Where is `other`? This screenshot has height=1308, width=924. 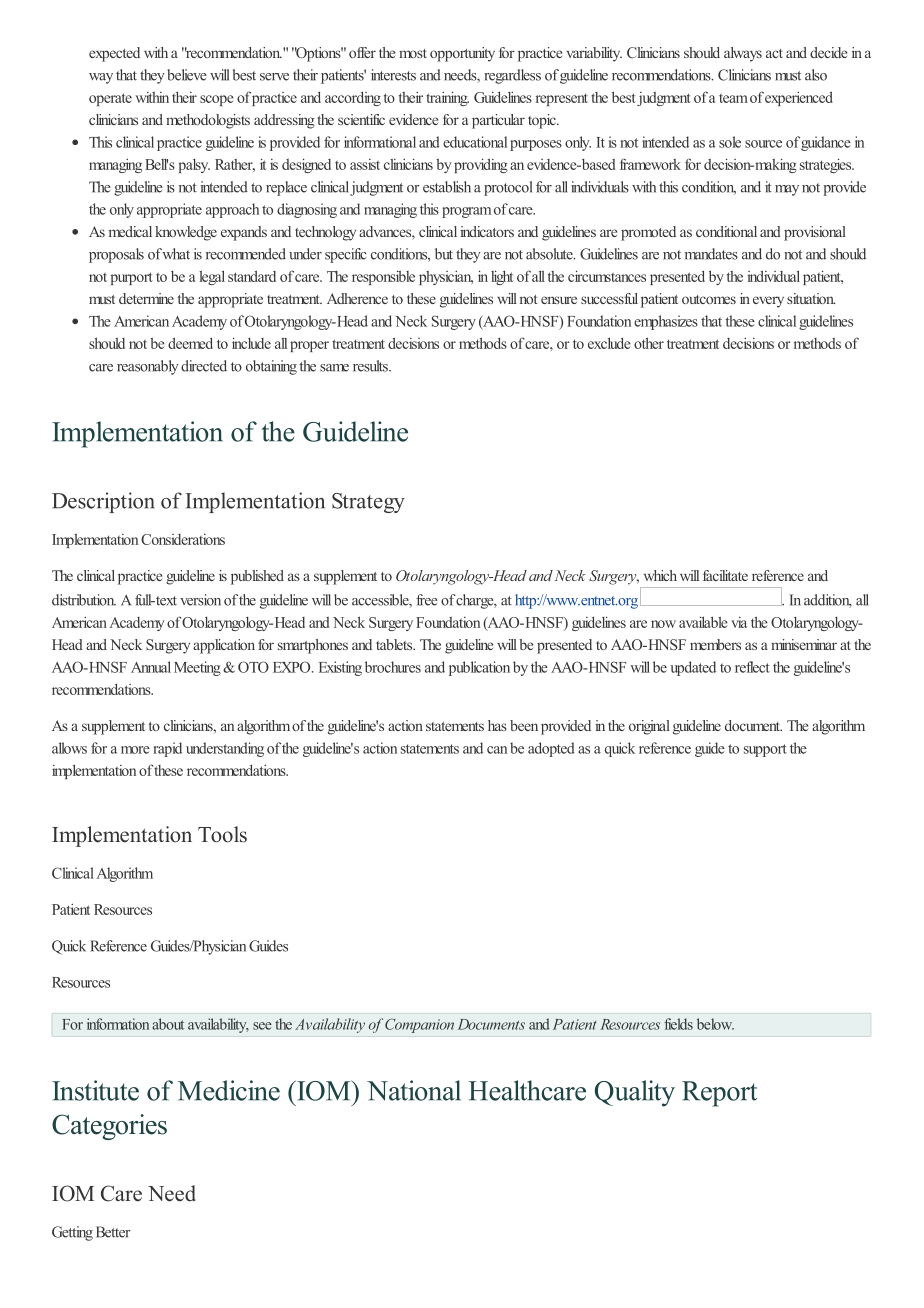 other is located at coordinates (649, 343).
